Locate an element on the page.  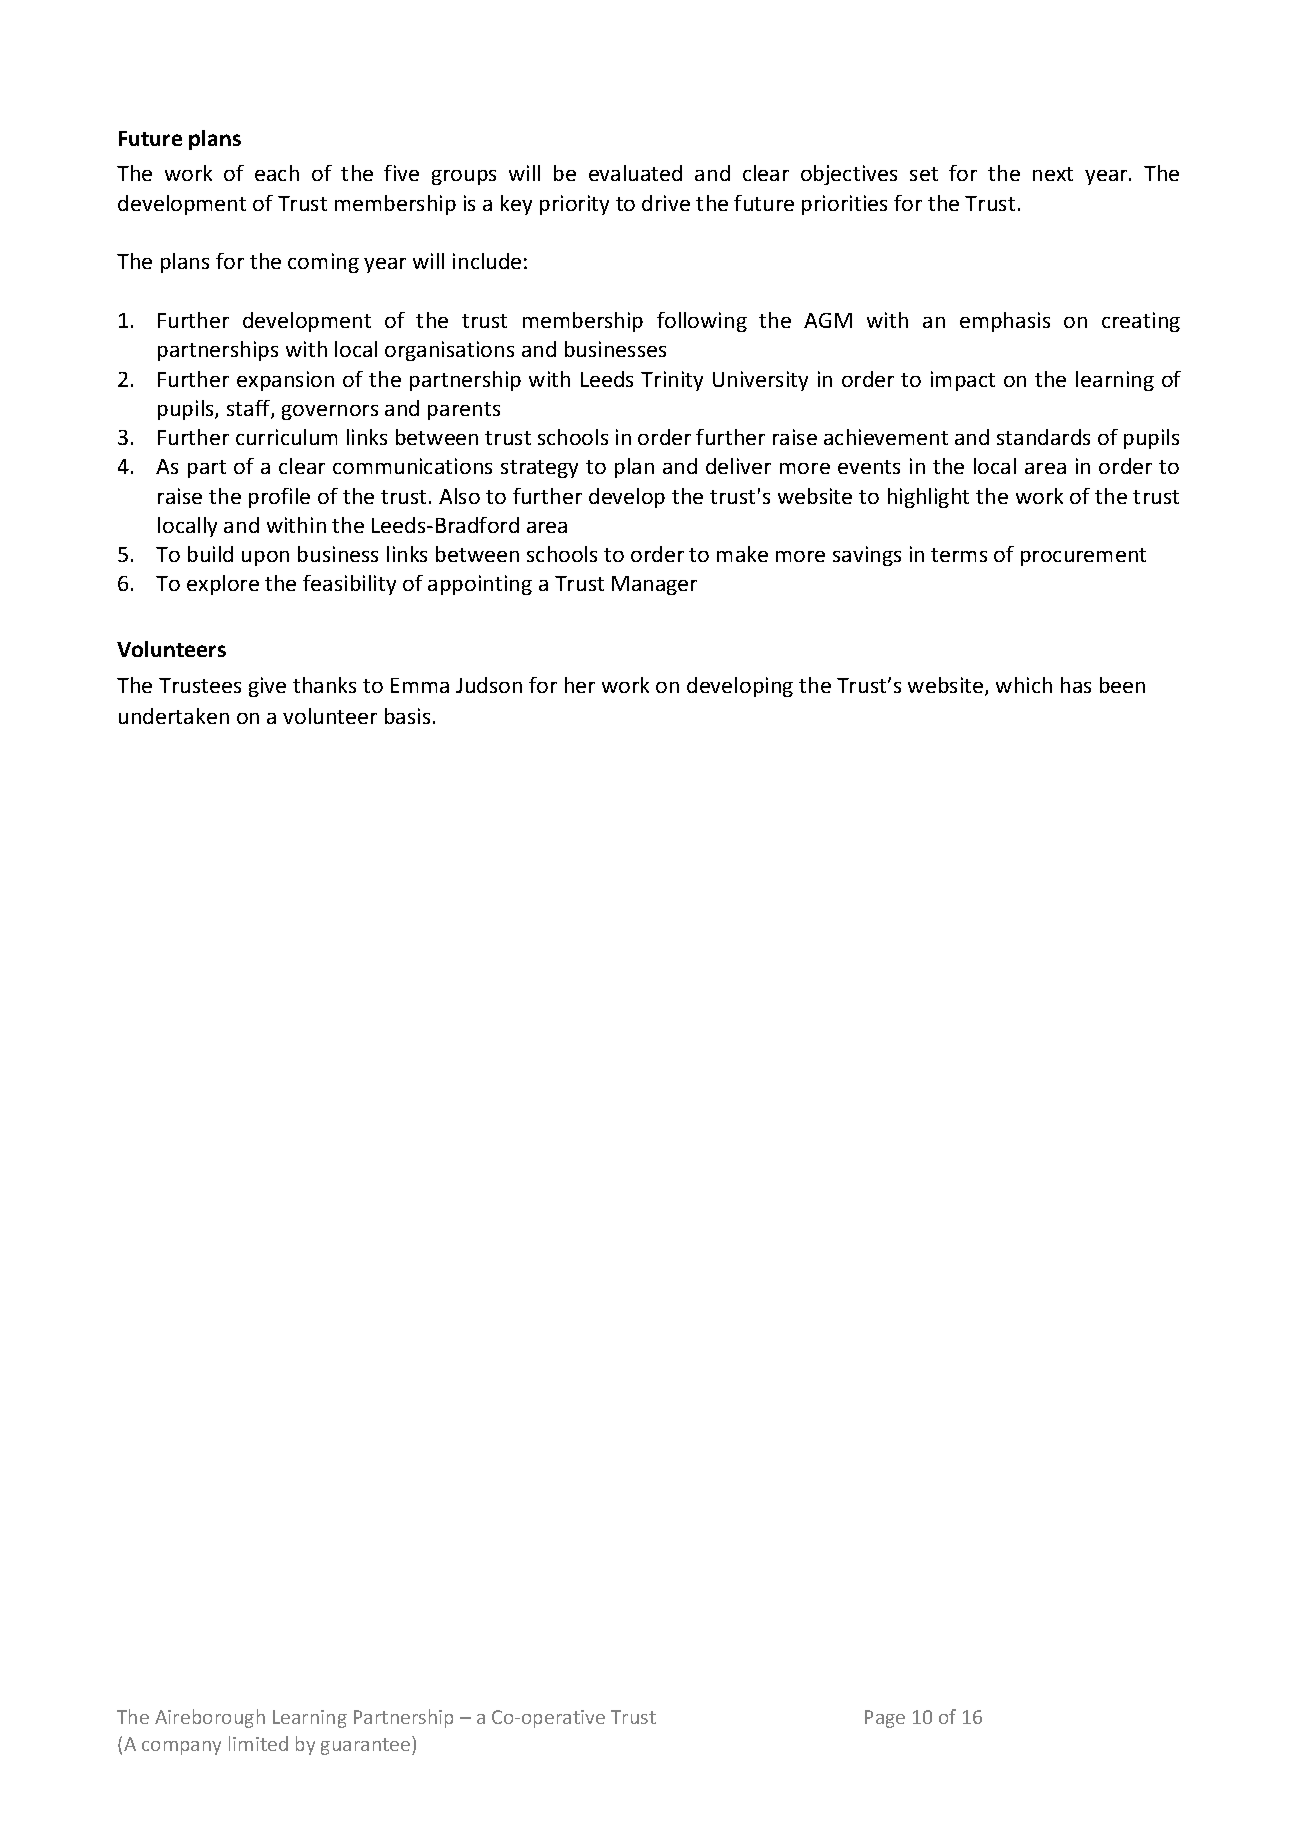
undertaken is located at coordinates (174, 716).
